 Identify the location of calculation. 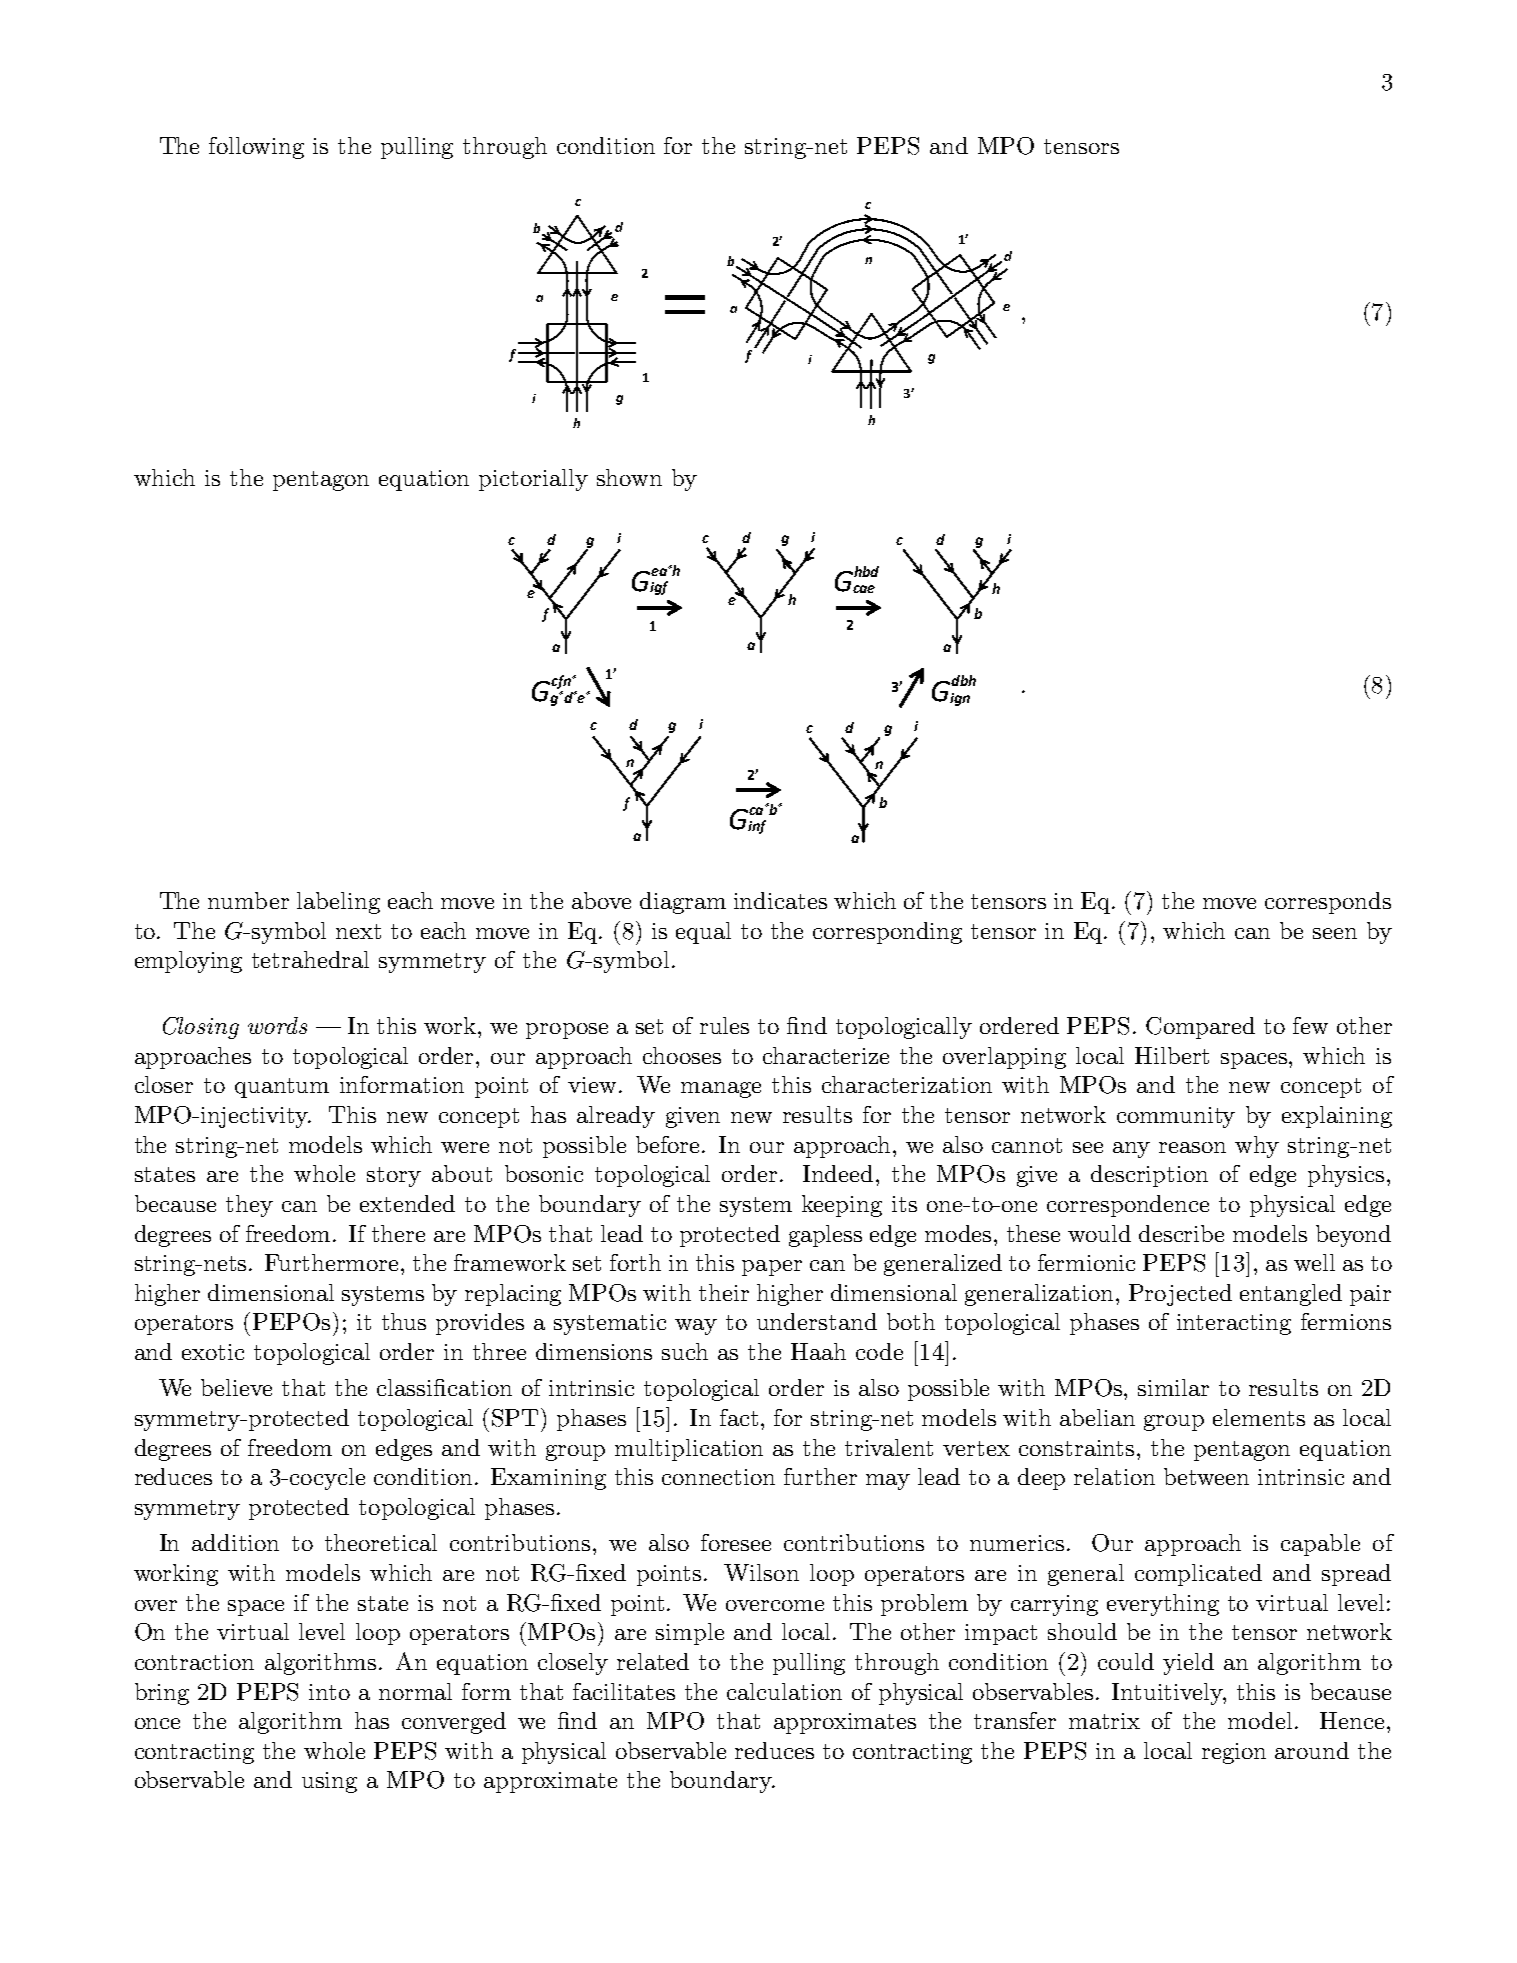
(784, 1691).
